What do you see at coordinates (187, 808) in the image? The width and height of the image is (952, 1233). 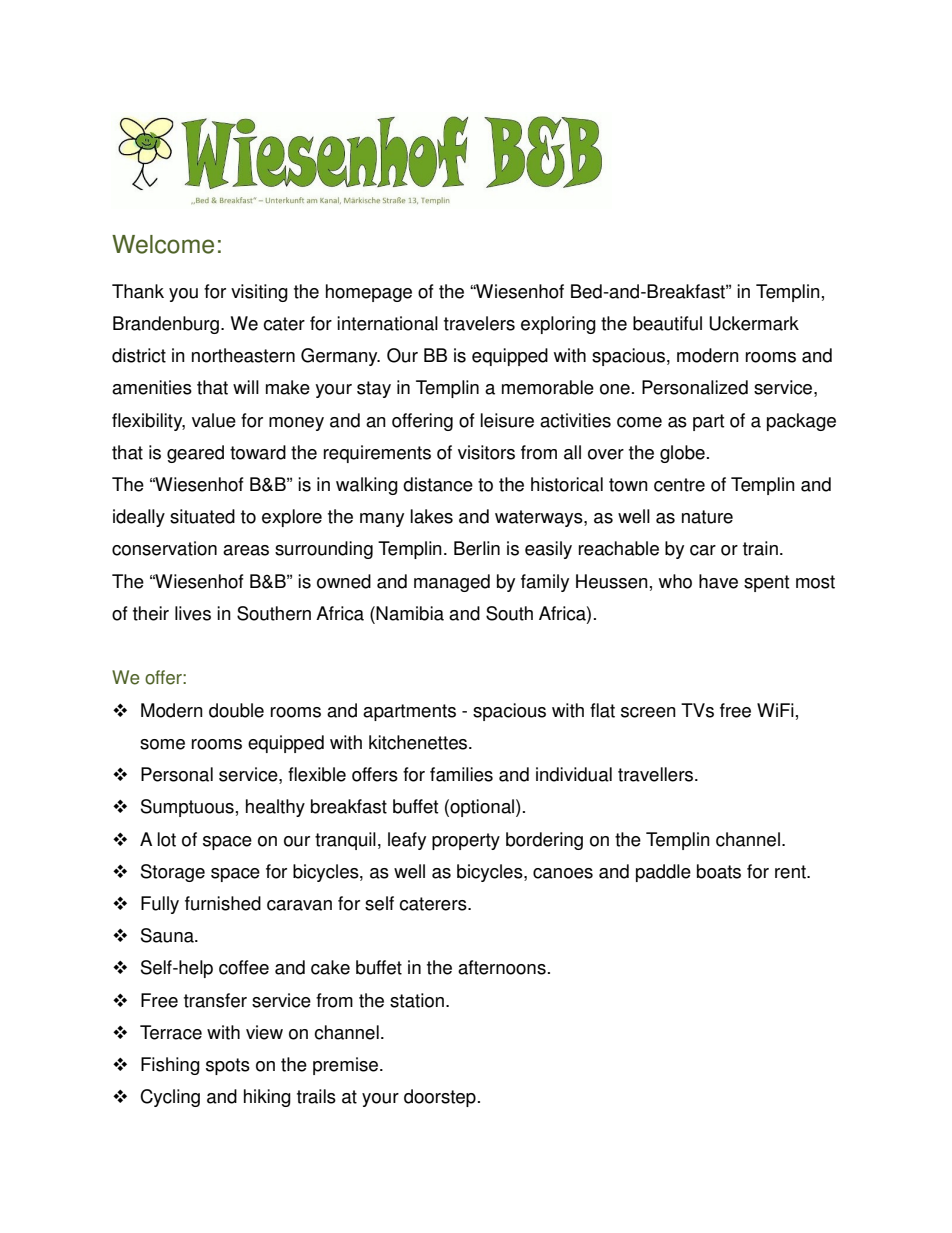 I see `Sumptuous` at bounding box center [187, 808].
